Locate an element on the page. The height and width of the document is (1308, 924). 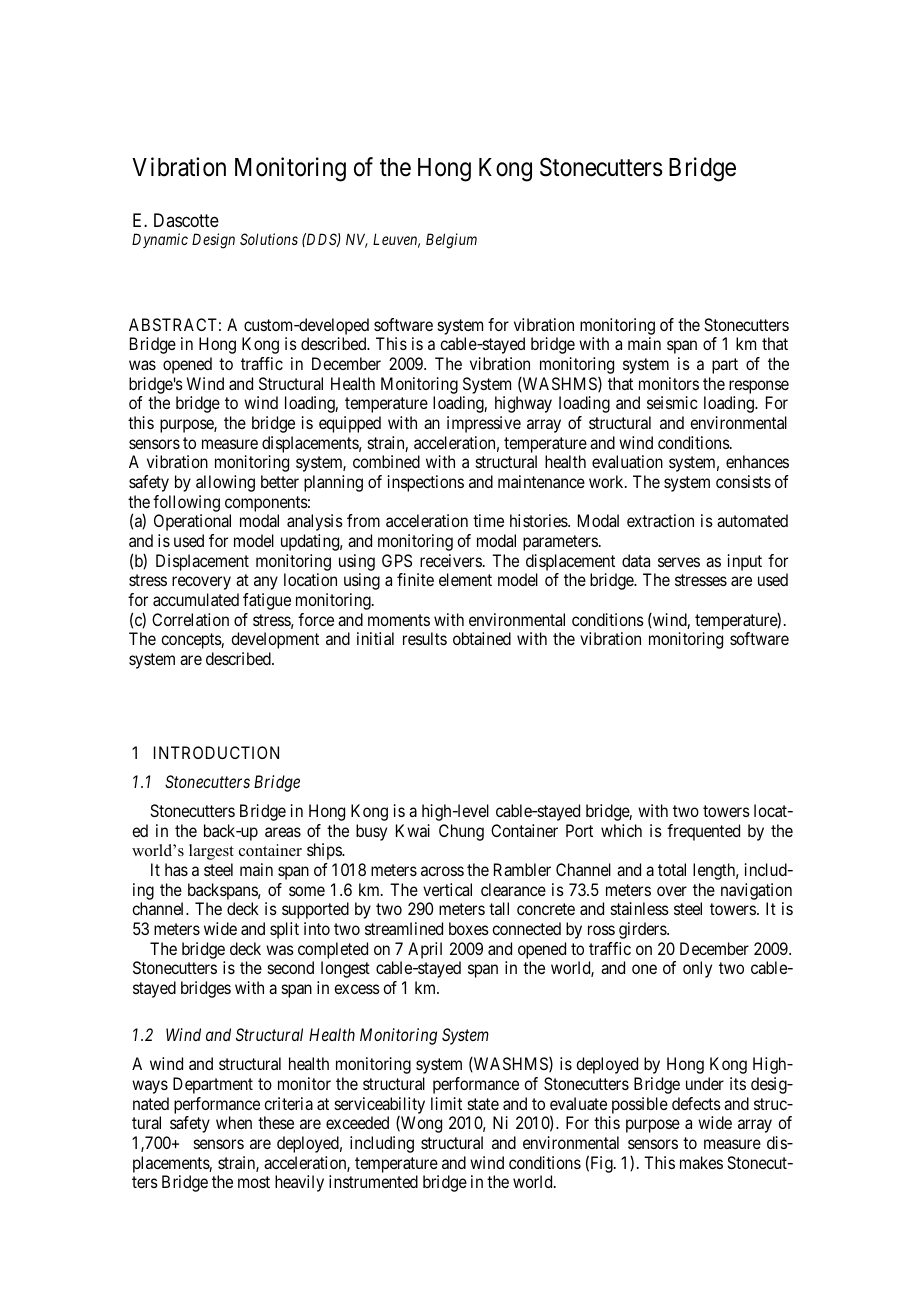
Belgium is located at coordinates (451, 241).
